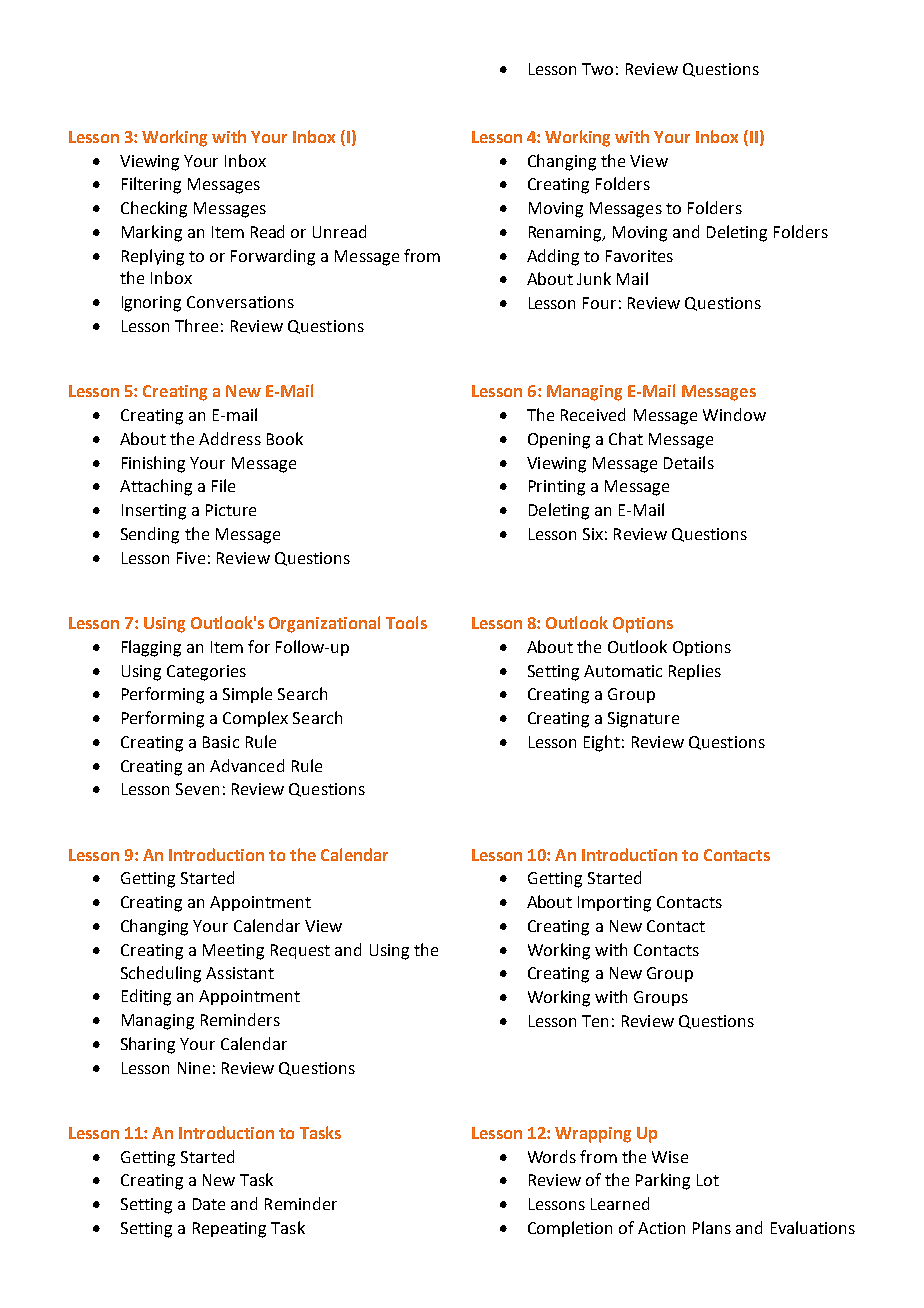 The height and width of the page is (1308, 924). What do you see at coordinates (597, 69) in the page?
I see `Two` at bounding box center [597, 69].
